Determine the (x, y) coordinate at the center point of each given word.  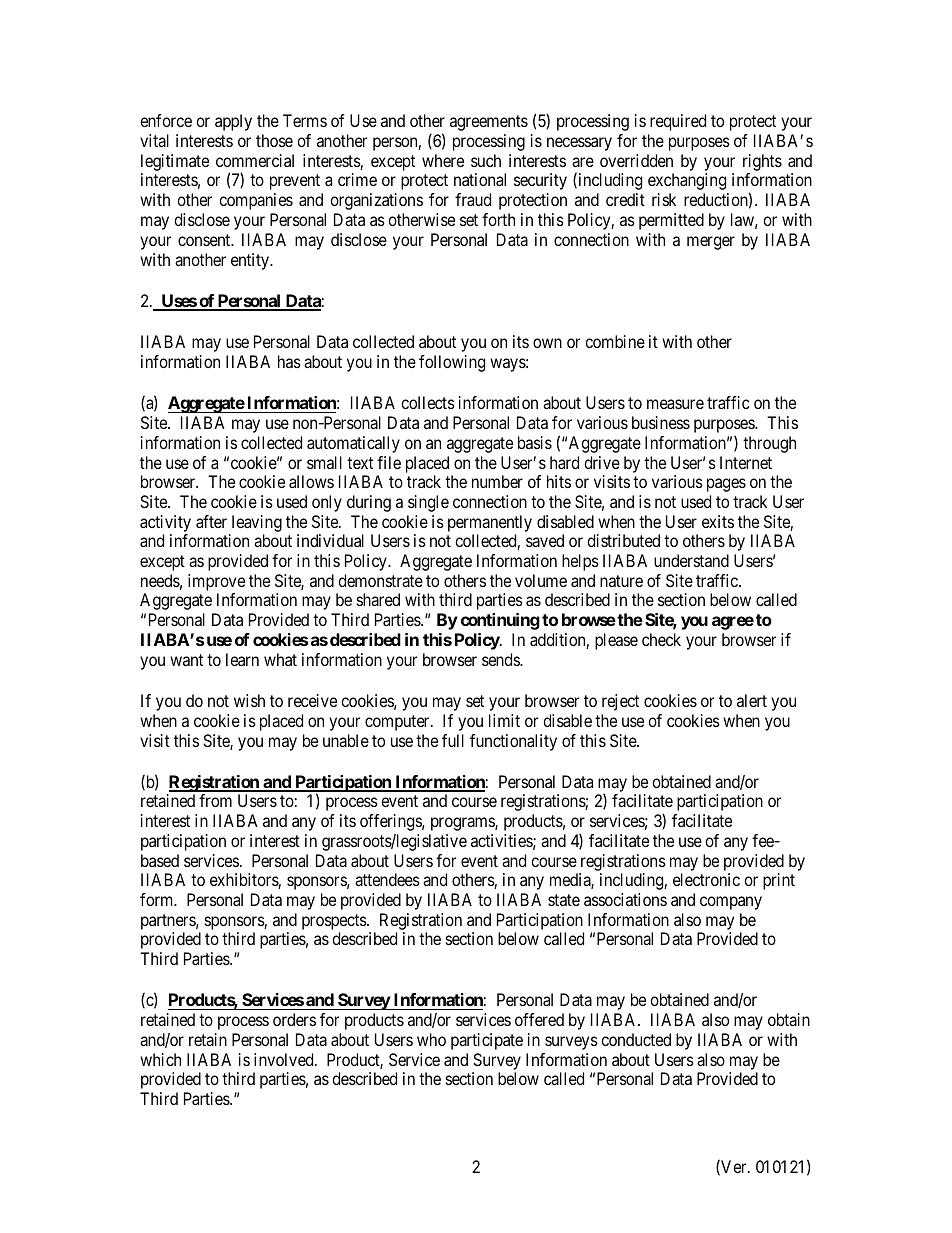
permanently (490, 523)
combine (615, 341)
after (211, 521)
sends (501, 659)
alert (752, 700)
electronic (706, 879)
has (289, 361)
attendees (387, 879)
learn (242, 659)
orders (294, 1019)
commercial (255, 160)
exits (718, 521)
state (564, 900)
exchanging (687, 181)
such (486, 160)
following (452, 363)
